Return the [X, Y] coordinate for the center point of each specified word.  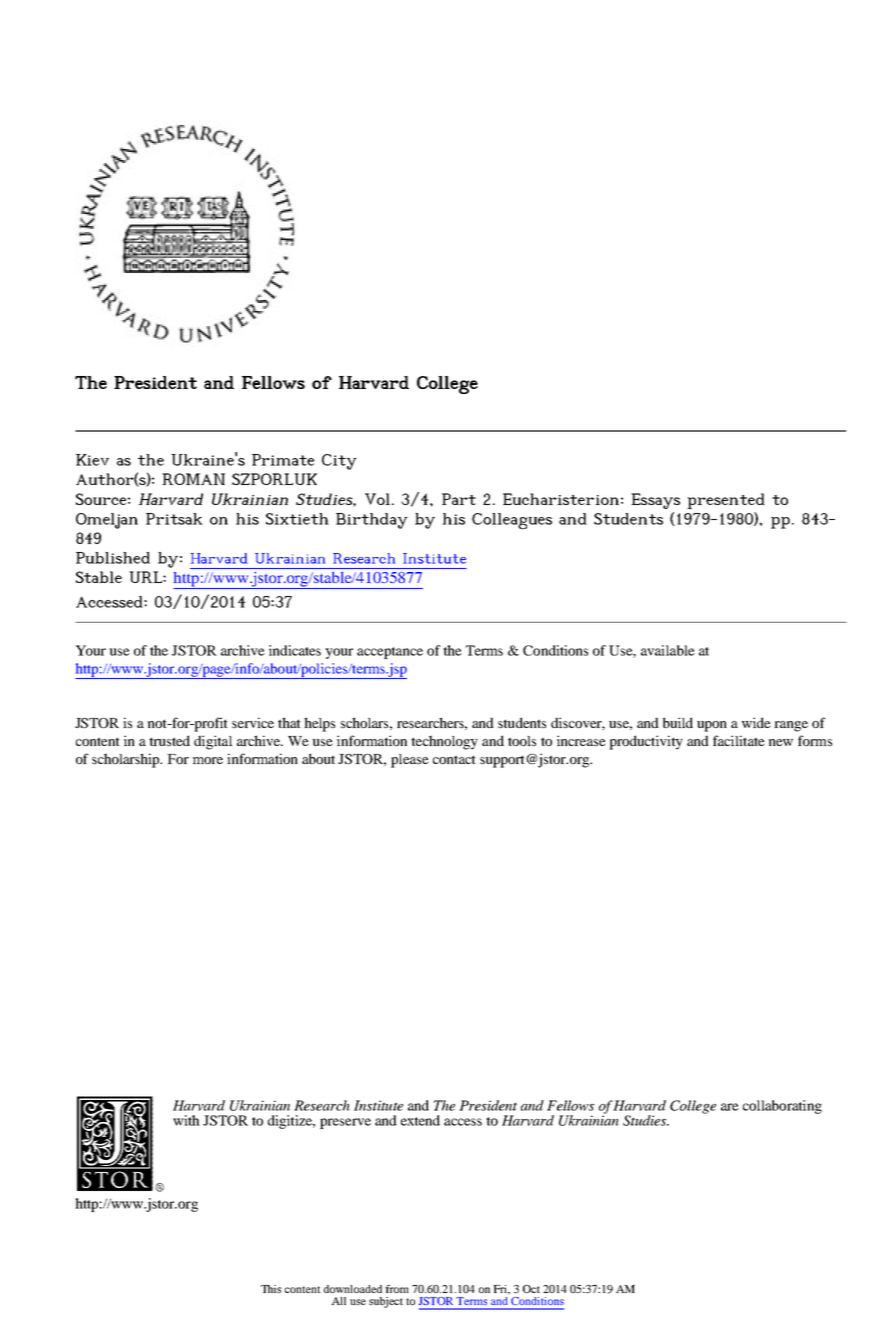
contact [454, 759]
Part [459, 499]
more [207, 760]
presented [726, 501]
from [397, 1289]
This [271, 1289]
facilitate [739, 740]
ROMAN [193, 479]
